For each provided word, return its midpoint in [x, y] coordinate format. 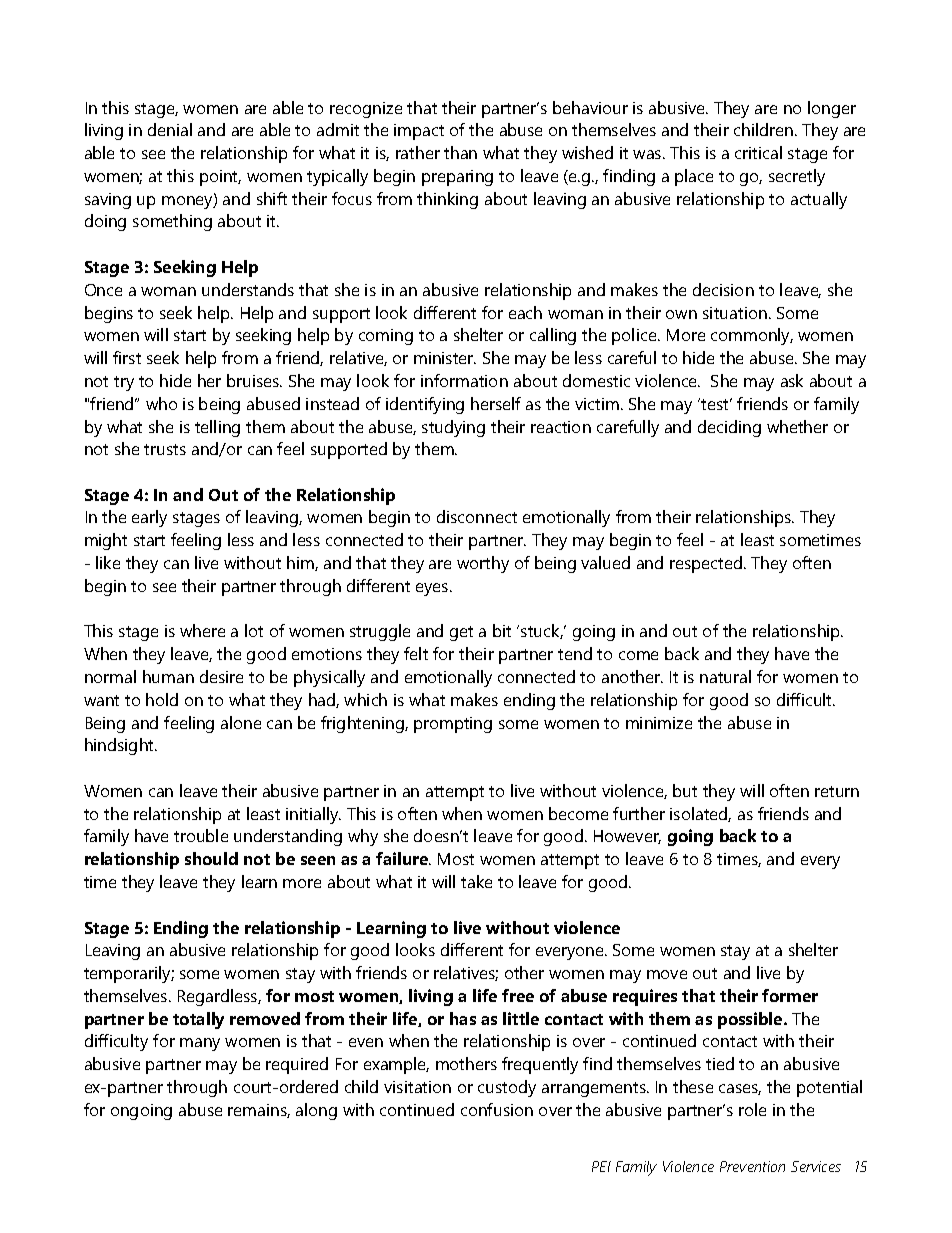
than [460, 152]
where [202, 630]
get [461, 633]
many [200, 1044]
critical [758, 152]
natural [725, 676]
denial [170, 129]
